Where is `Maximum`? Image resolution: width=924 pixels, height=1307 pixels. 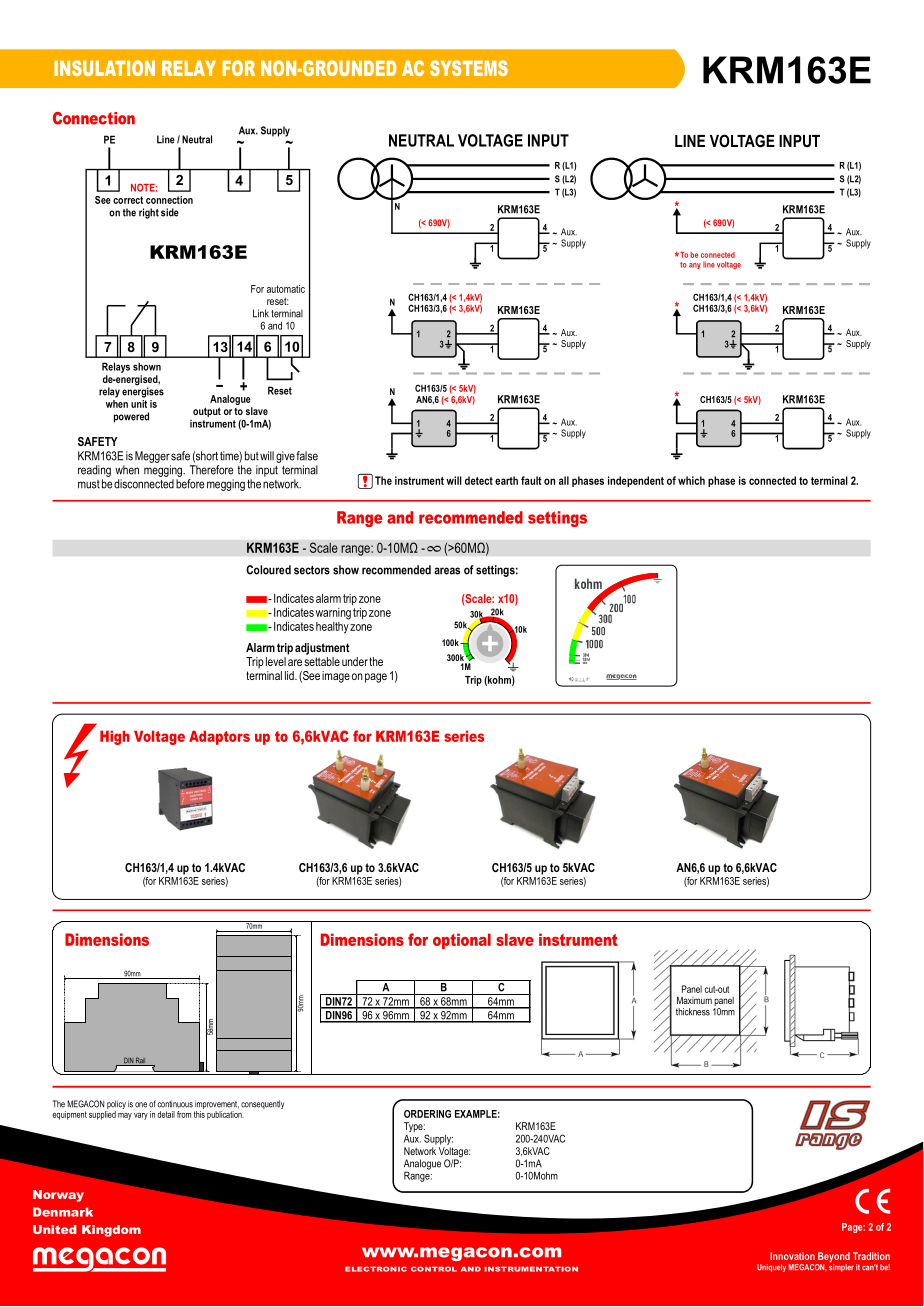
Maximum is located at coordinates (694, 1000).
